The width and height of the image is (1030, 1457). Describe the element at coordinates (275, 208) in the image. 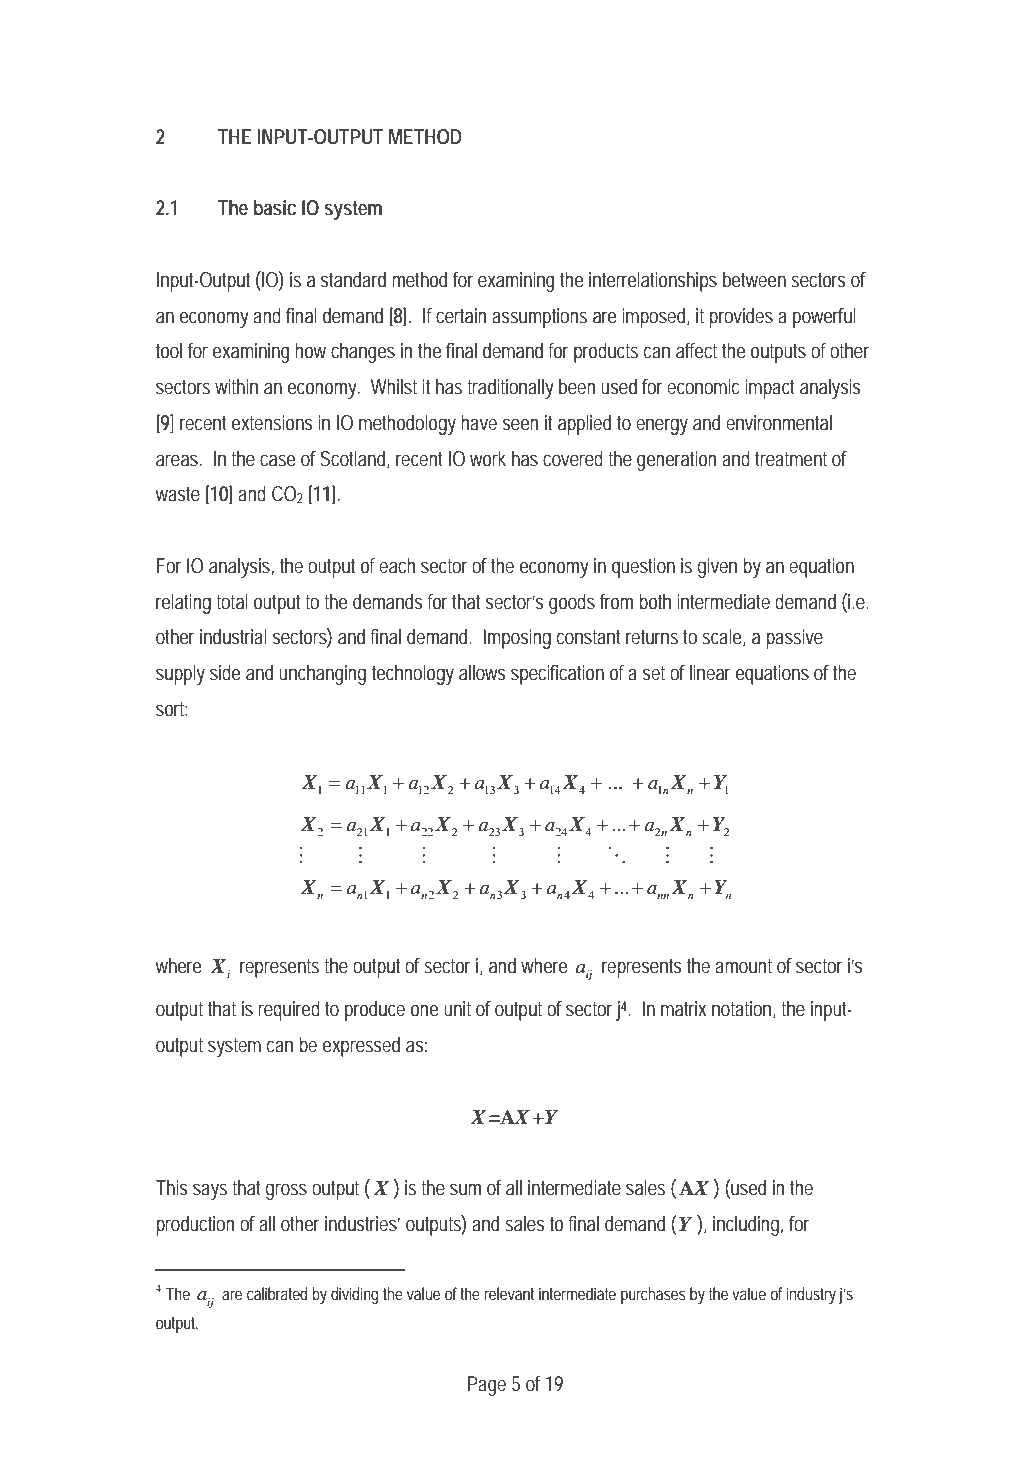

I see `basic` at that location.
